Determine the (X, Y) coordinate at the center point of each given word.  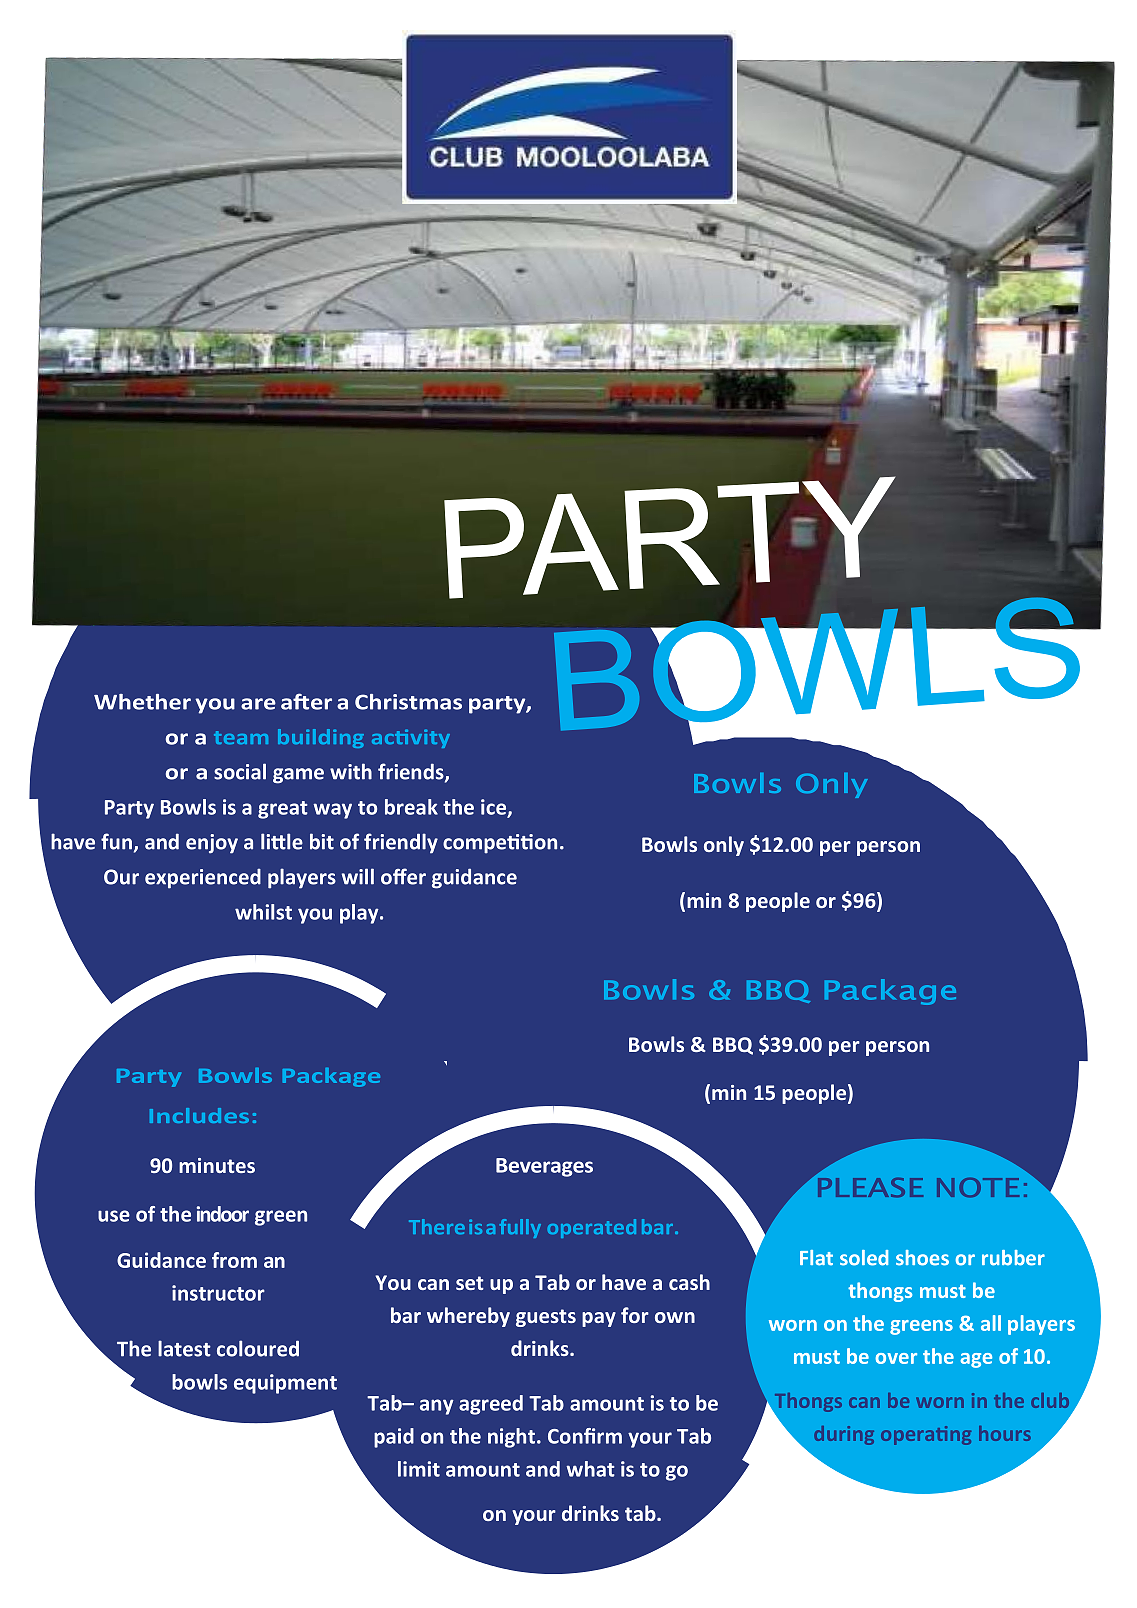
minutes (217, 1165)
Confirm (585, 1436)
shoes (922, 1258)
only (724, 846)
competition (500, 844)
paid (394, 1438)
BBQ (733, 1046)
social (240, 771)
